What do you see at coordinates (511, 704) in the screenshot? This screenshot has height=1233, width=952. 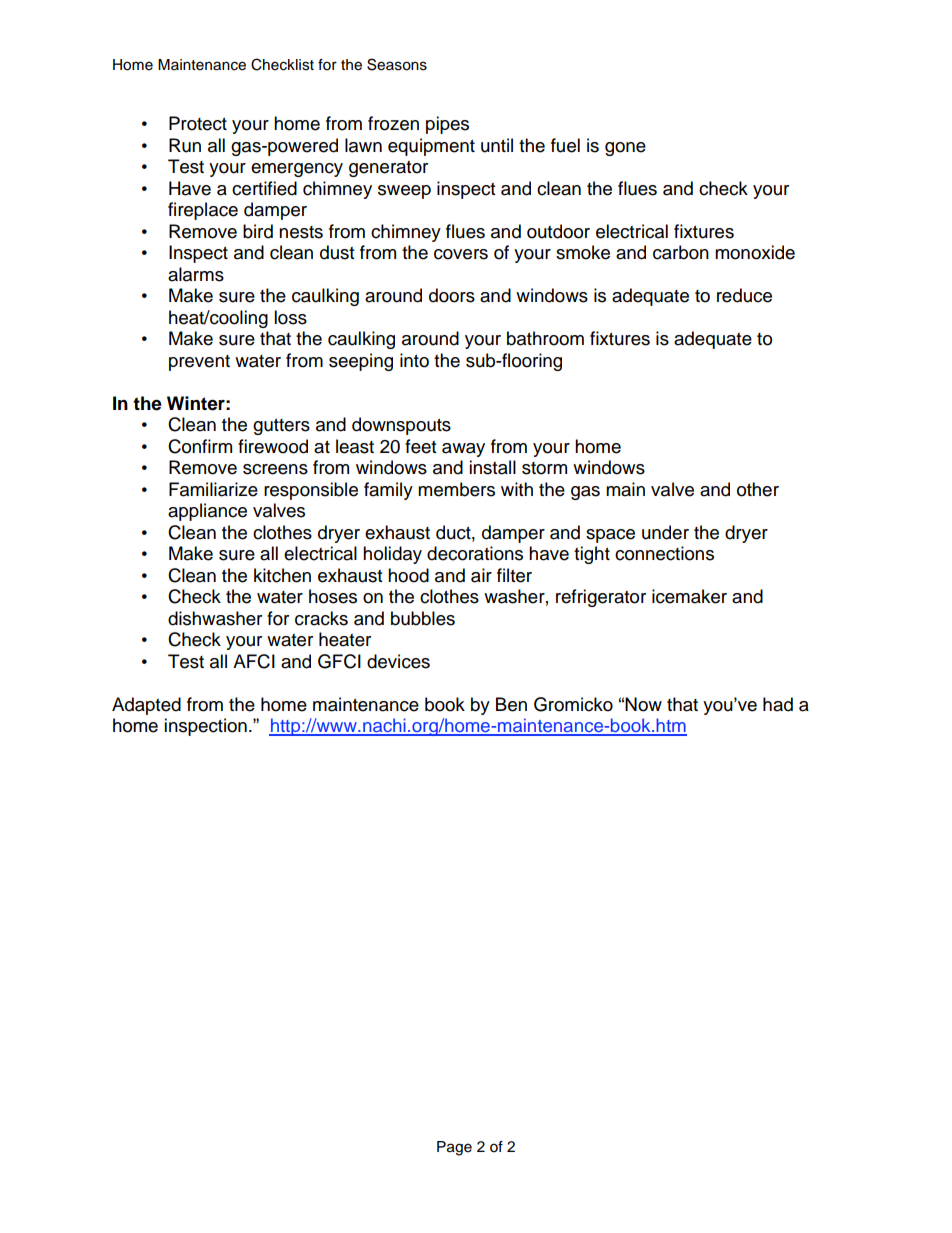 I see `Ben` at bounding box center [511, 704].
